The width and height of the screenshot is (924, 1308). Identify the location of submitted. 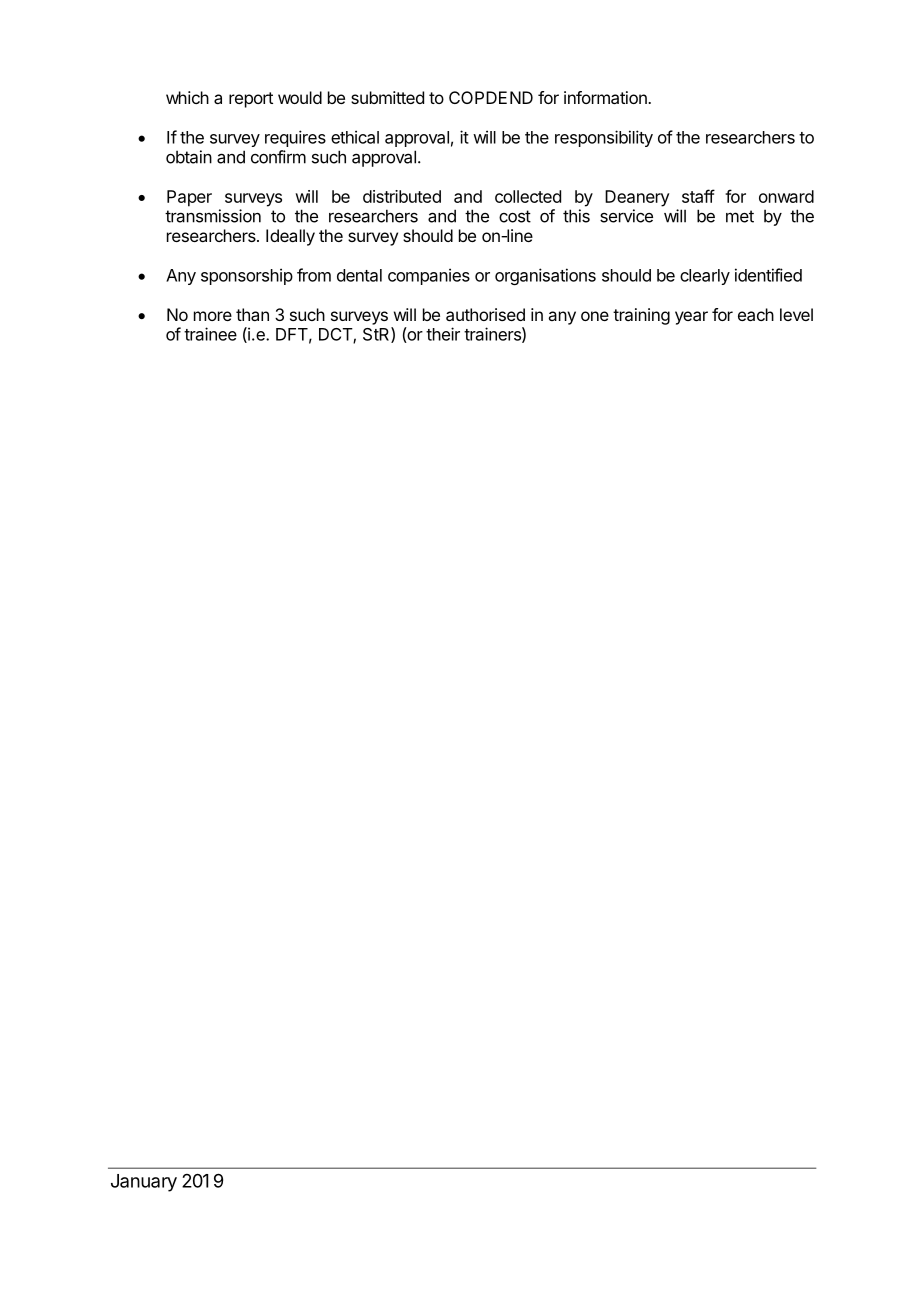
(387, 97).
